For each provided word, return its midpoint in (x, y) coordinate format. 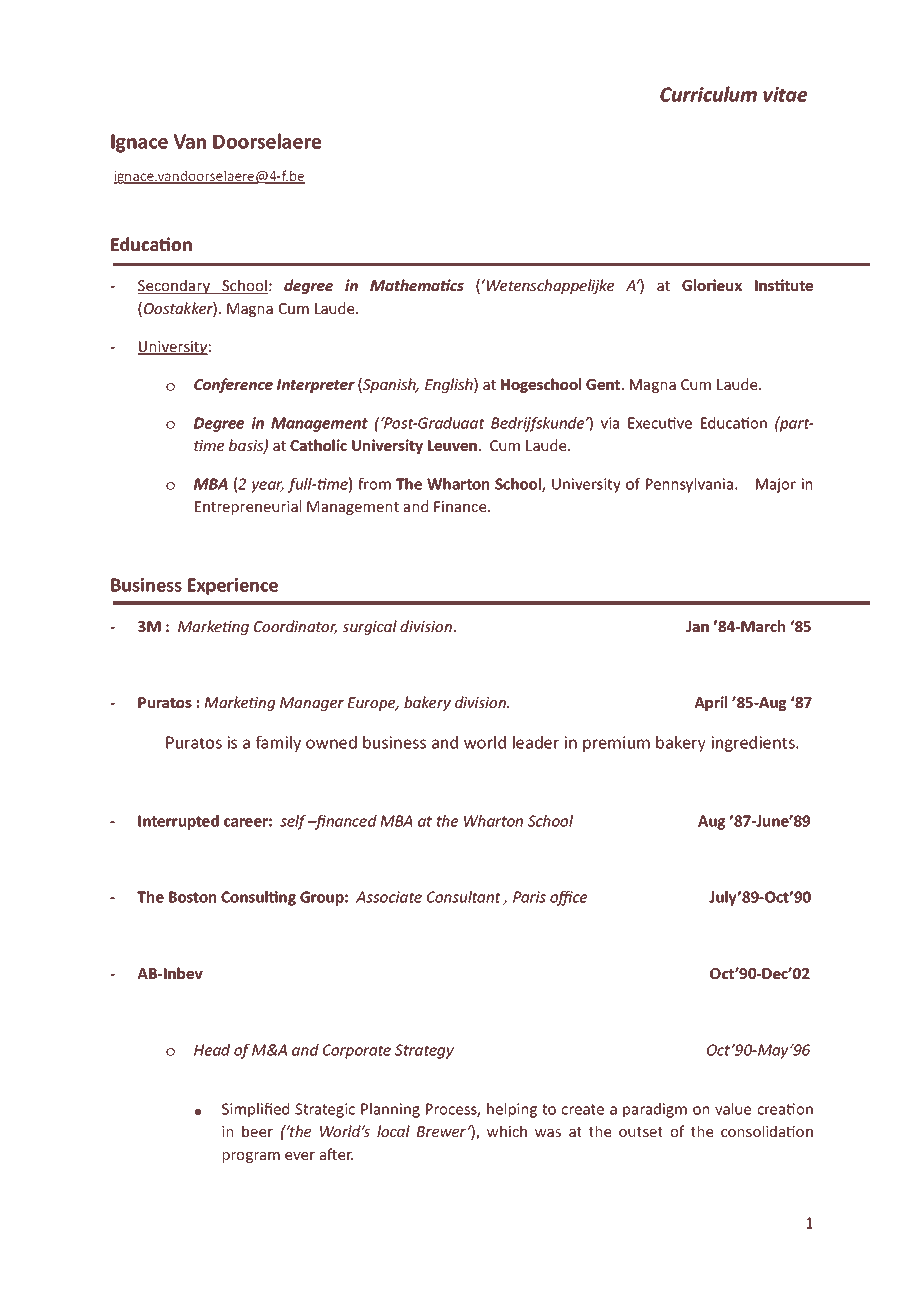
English (450, 385)
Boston (192, 897)
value (733, 1109)
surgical (369, 627)
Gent (604, 384)
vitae (785, 94)
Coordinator (295, 627)
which (507, 1131)
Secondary (175, 286)
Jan (697, 626)
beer (257, 1131)
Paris (529, 897)
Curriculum (708, 94)
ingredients (754, 744)
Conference (233, 385)
